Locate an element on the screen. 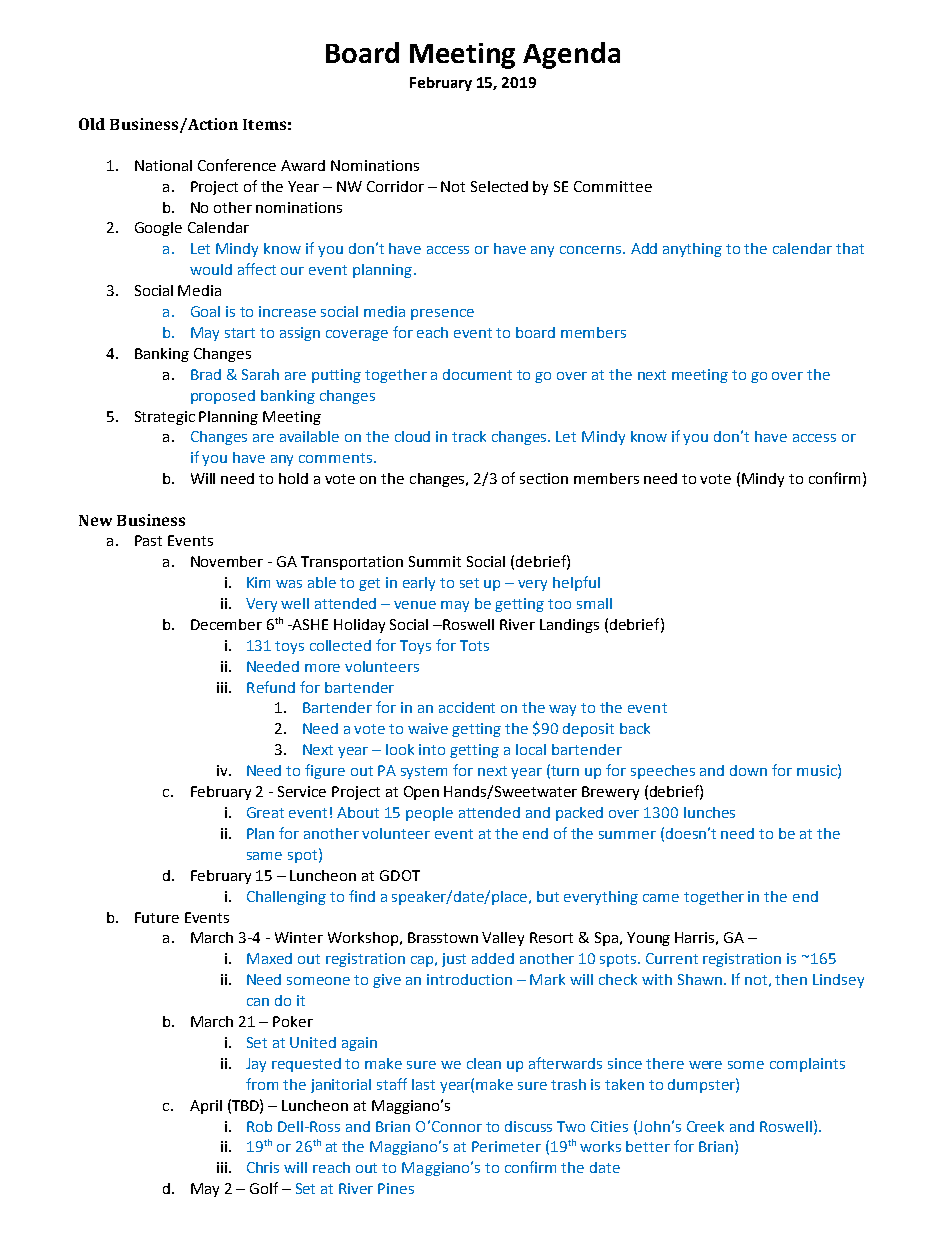 Image resolution: width=952 pixels, height=1233 pixels. National is located at coordinates (163, 165).
